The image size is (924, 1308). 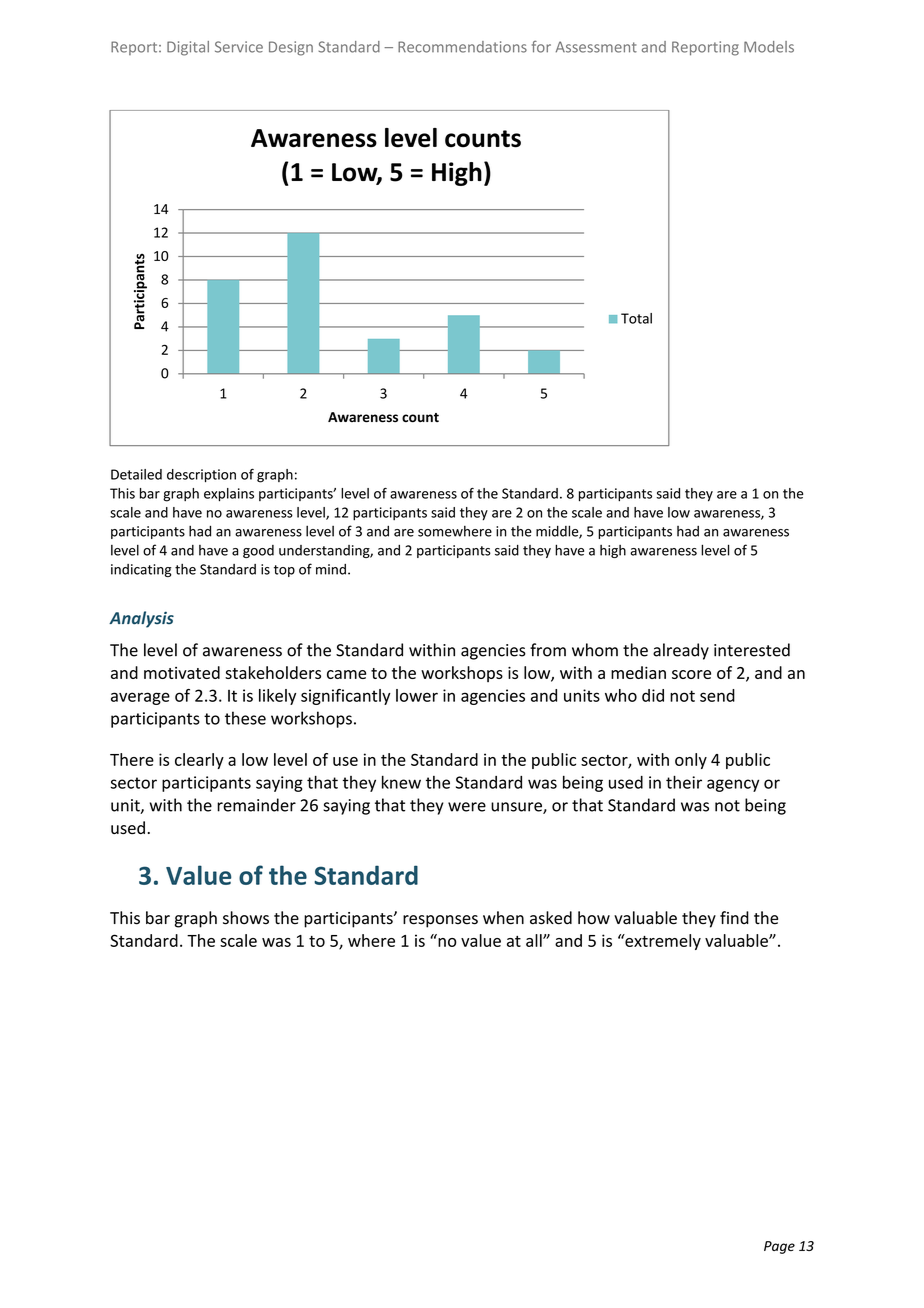 What do you see at coordinates (769, 47) in the document?
I see `Models` at bounding box center [769, 47].
